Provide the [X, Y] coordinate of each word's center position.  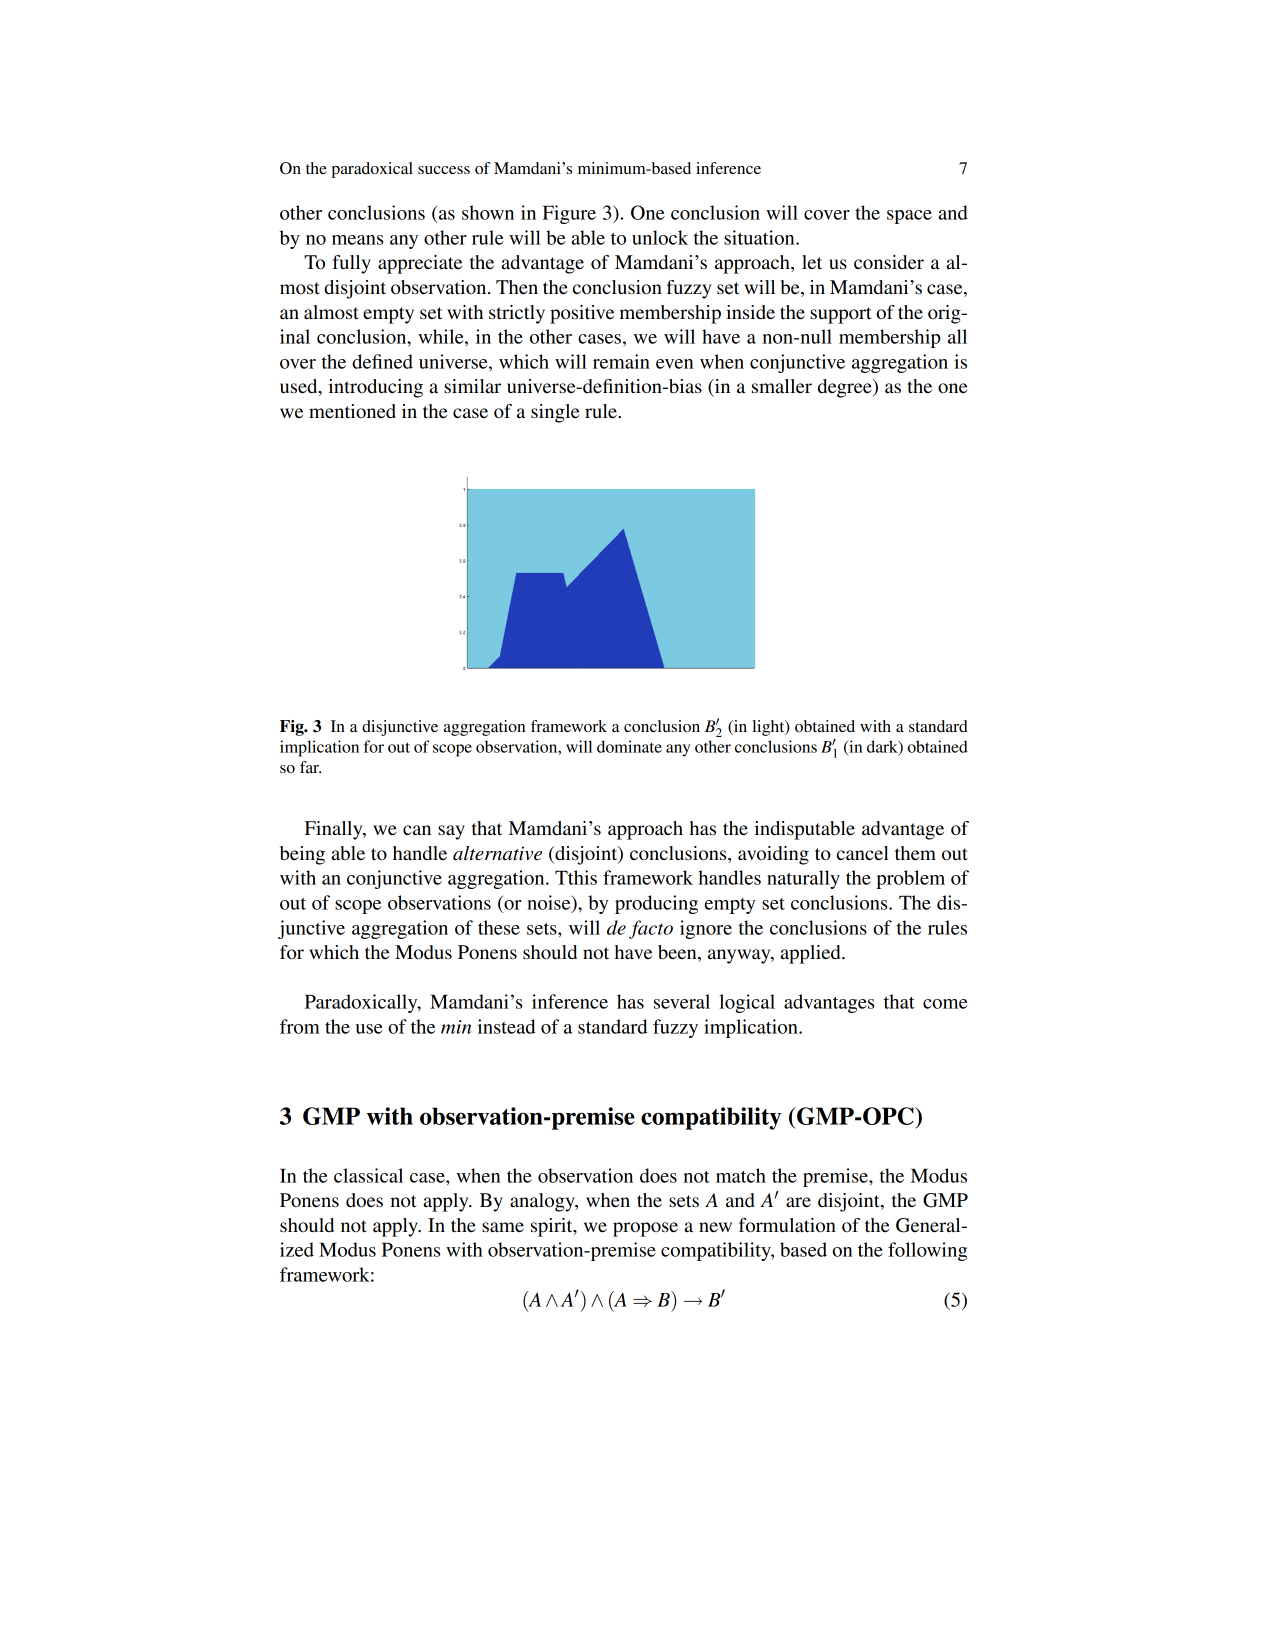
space [909, 217]
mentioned [352, 411]
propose [645, 1229]
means [357, 240]
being [302, 855]
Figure [569, 214]
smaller [782, 386]
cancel [863, 853]
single [555, 413]
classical [368, 1175]
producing [656, 904]
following [927, 1251]
